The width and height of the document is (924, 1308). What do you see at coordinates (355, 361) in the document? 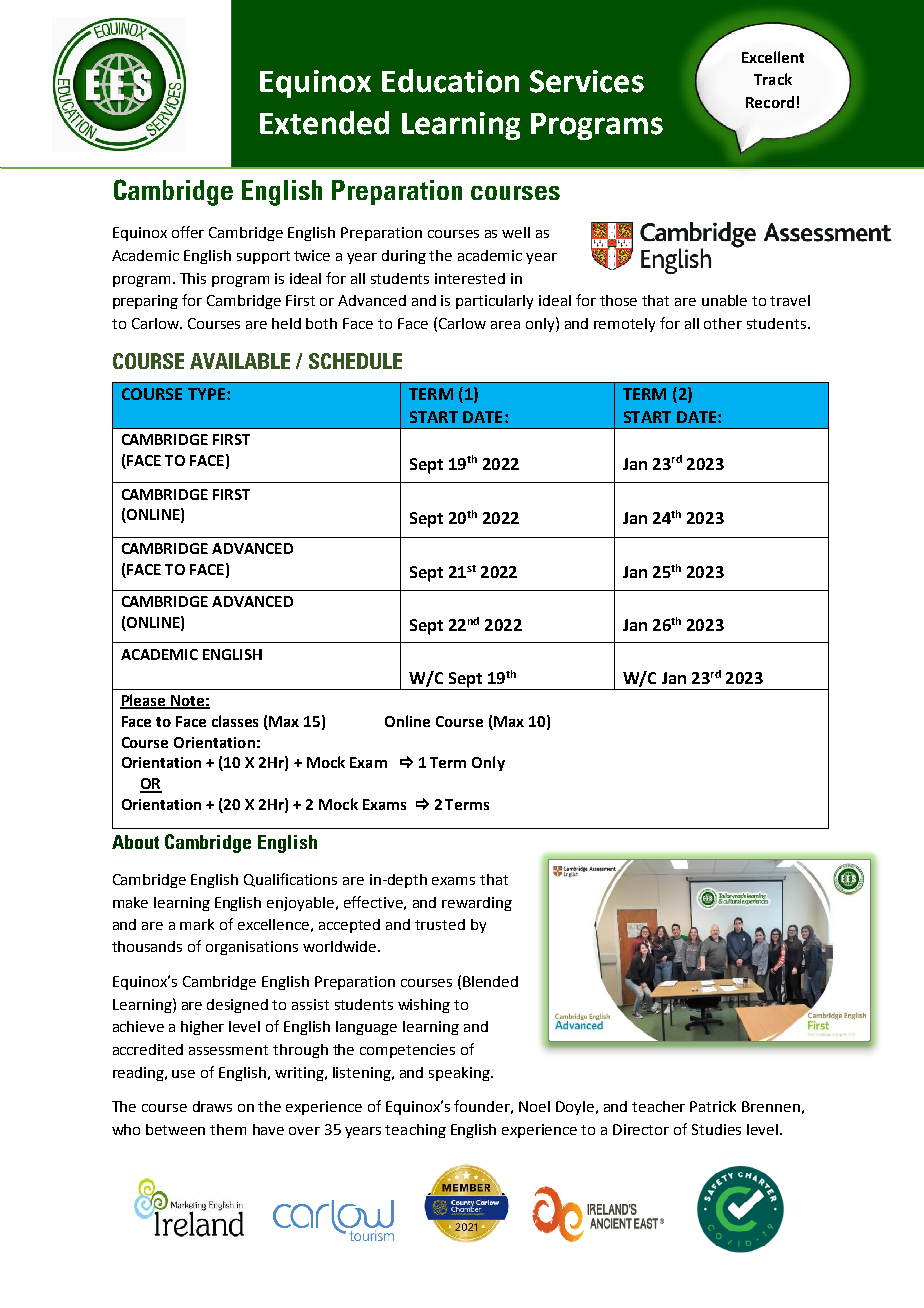
I see `SCHEDULE` at bounding box center [355, 361].
